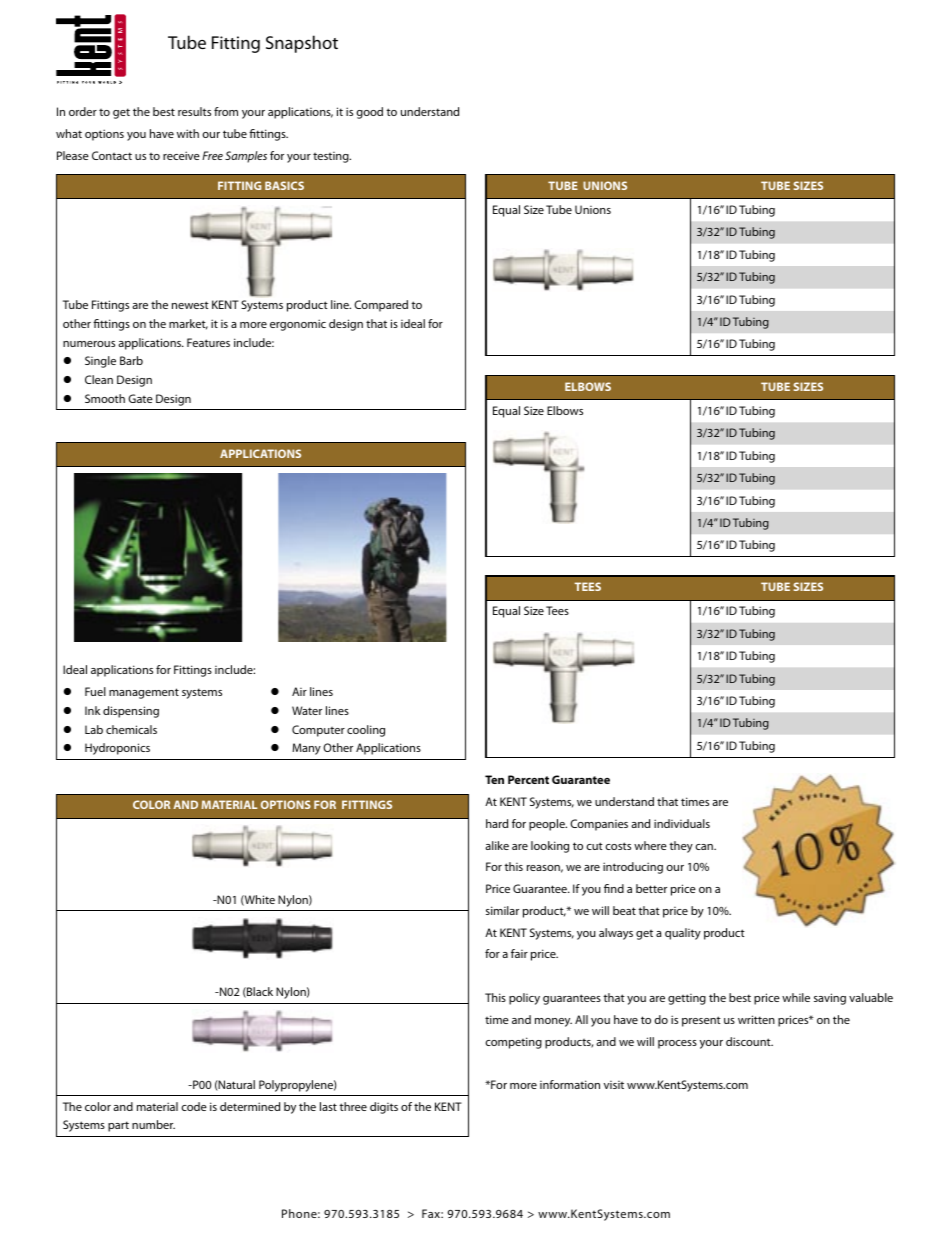  What do you see at coordinates (194, 111) in the page?
I see `results` at bounding box center [194, 111].
